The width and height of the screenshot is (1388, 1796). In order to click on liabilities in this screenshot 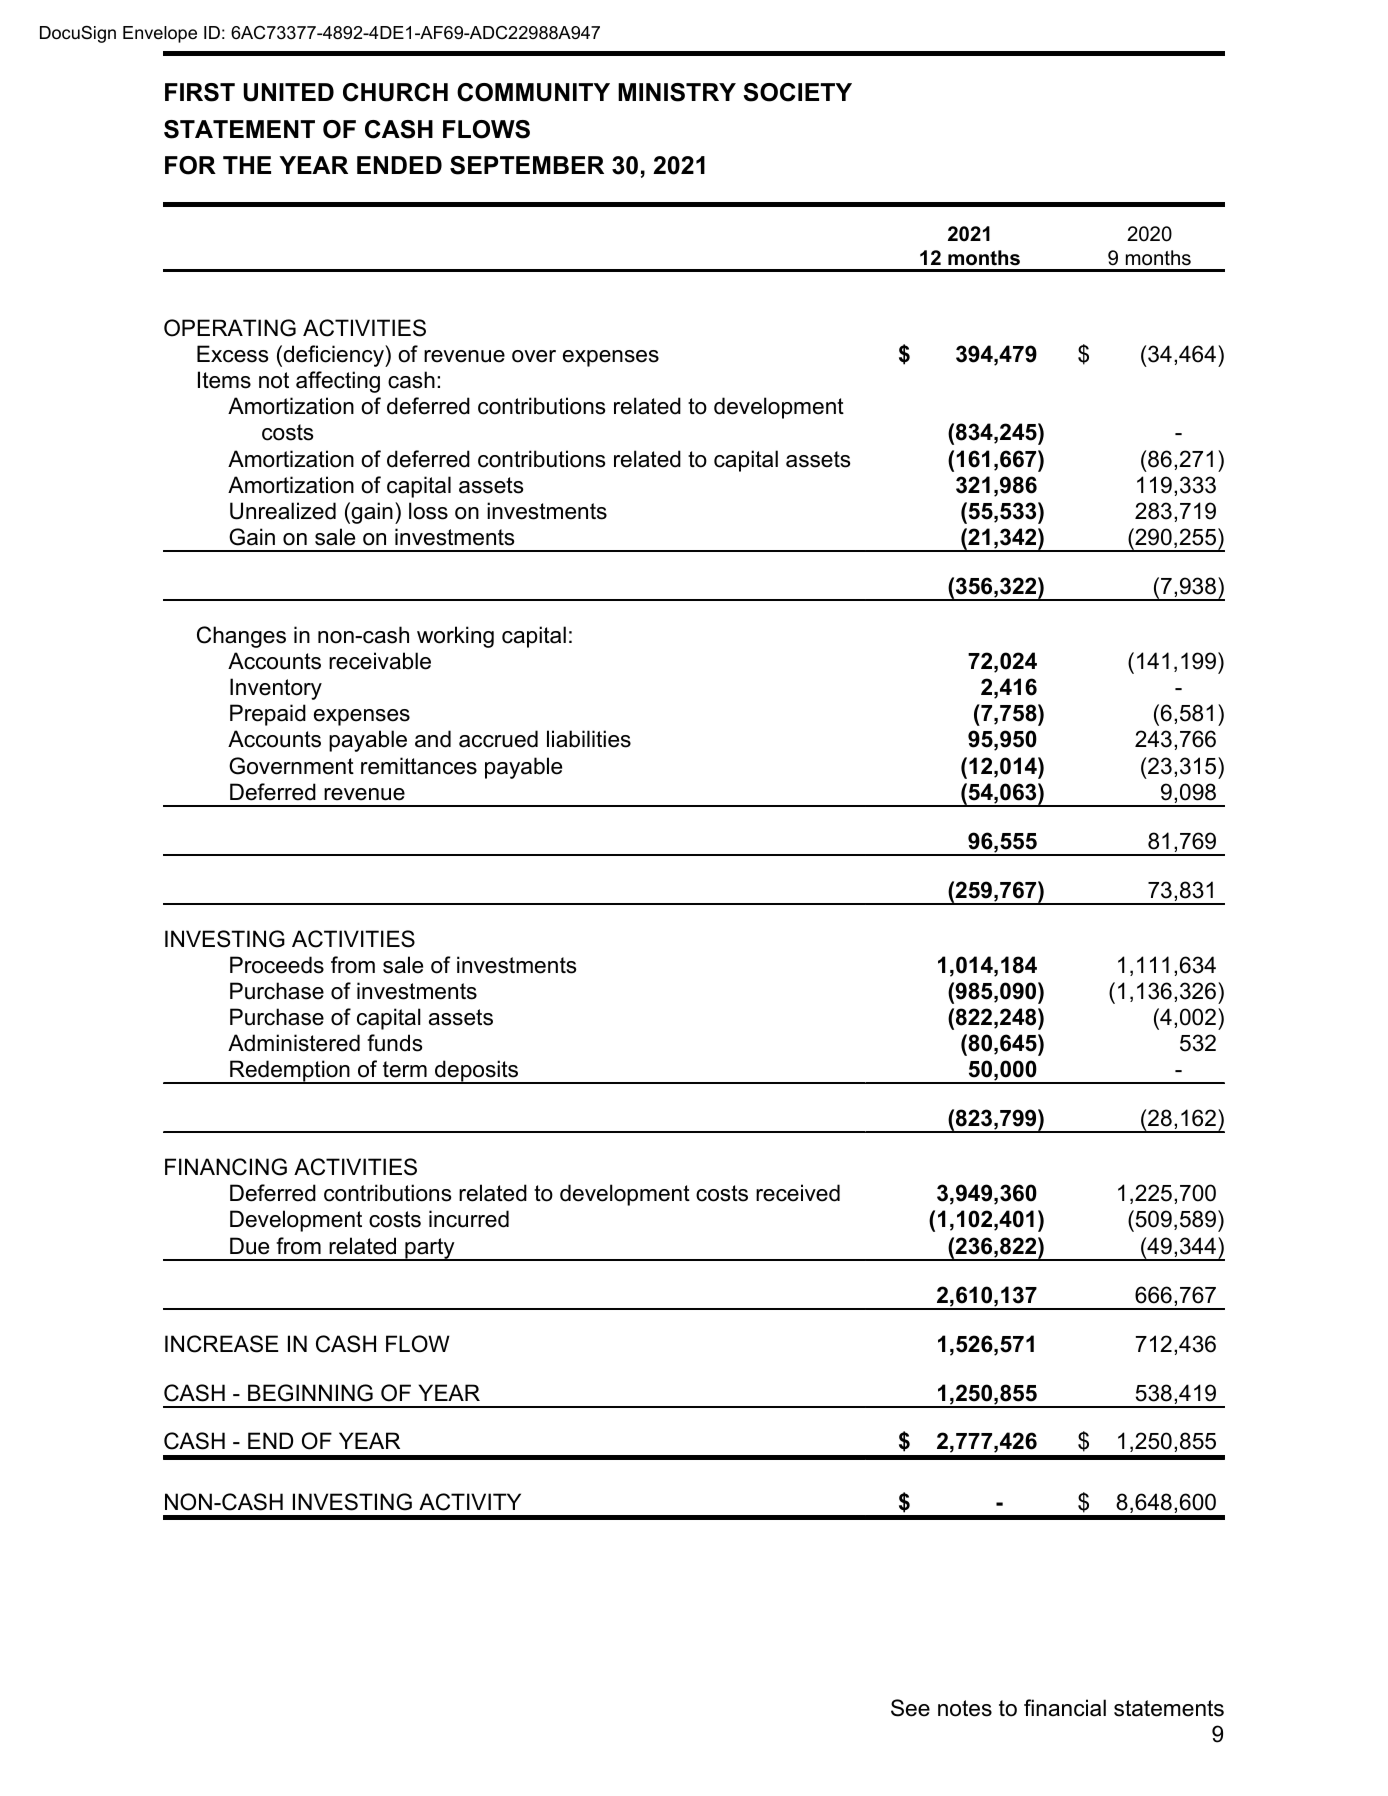, I will do `click(589, 739)`.
